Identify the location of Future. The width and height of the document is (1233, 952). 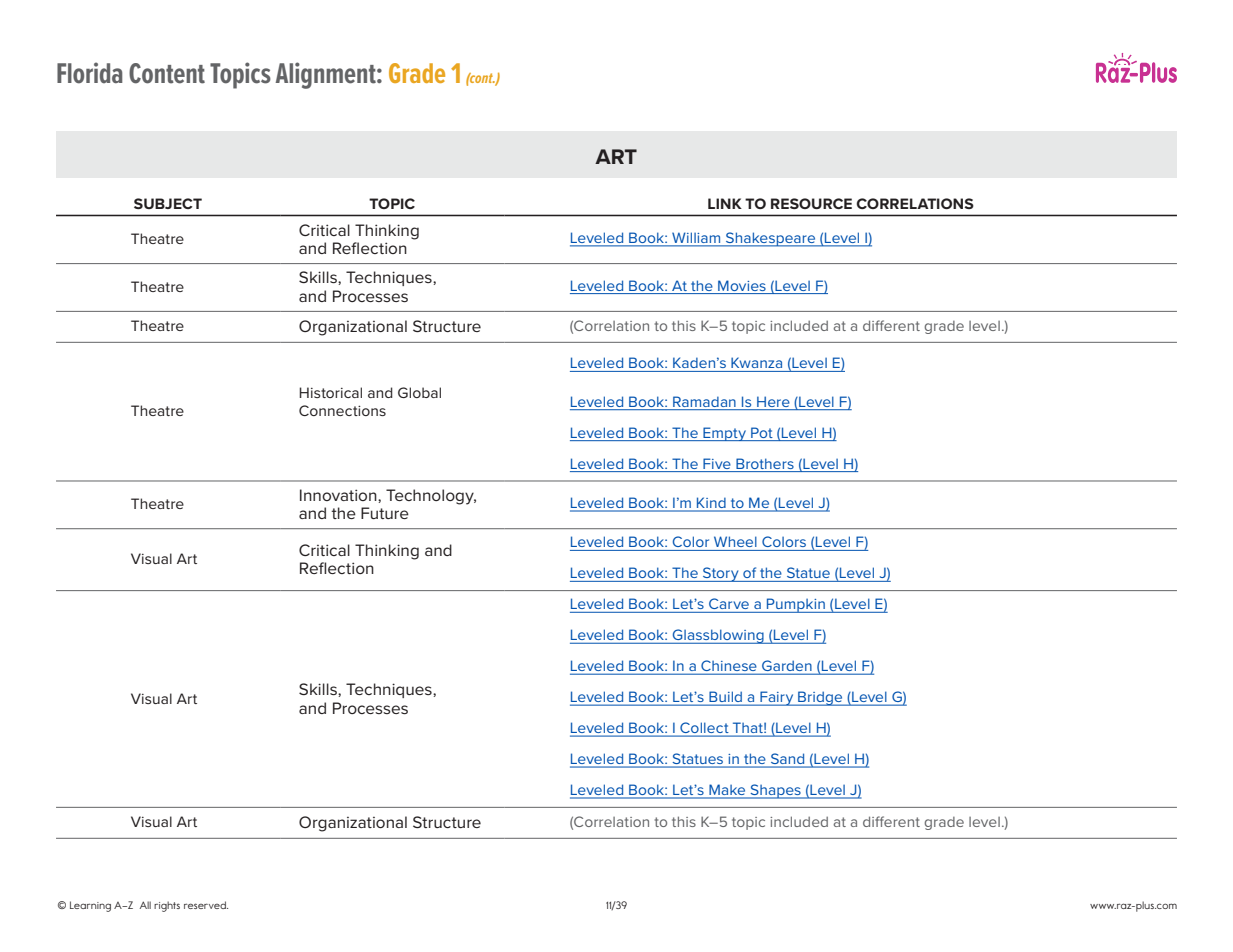
(385, 513).
